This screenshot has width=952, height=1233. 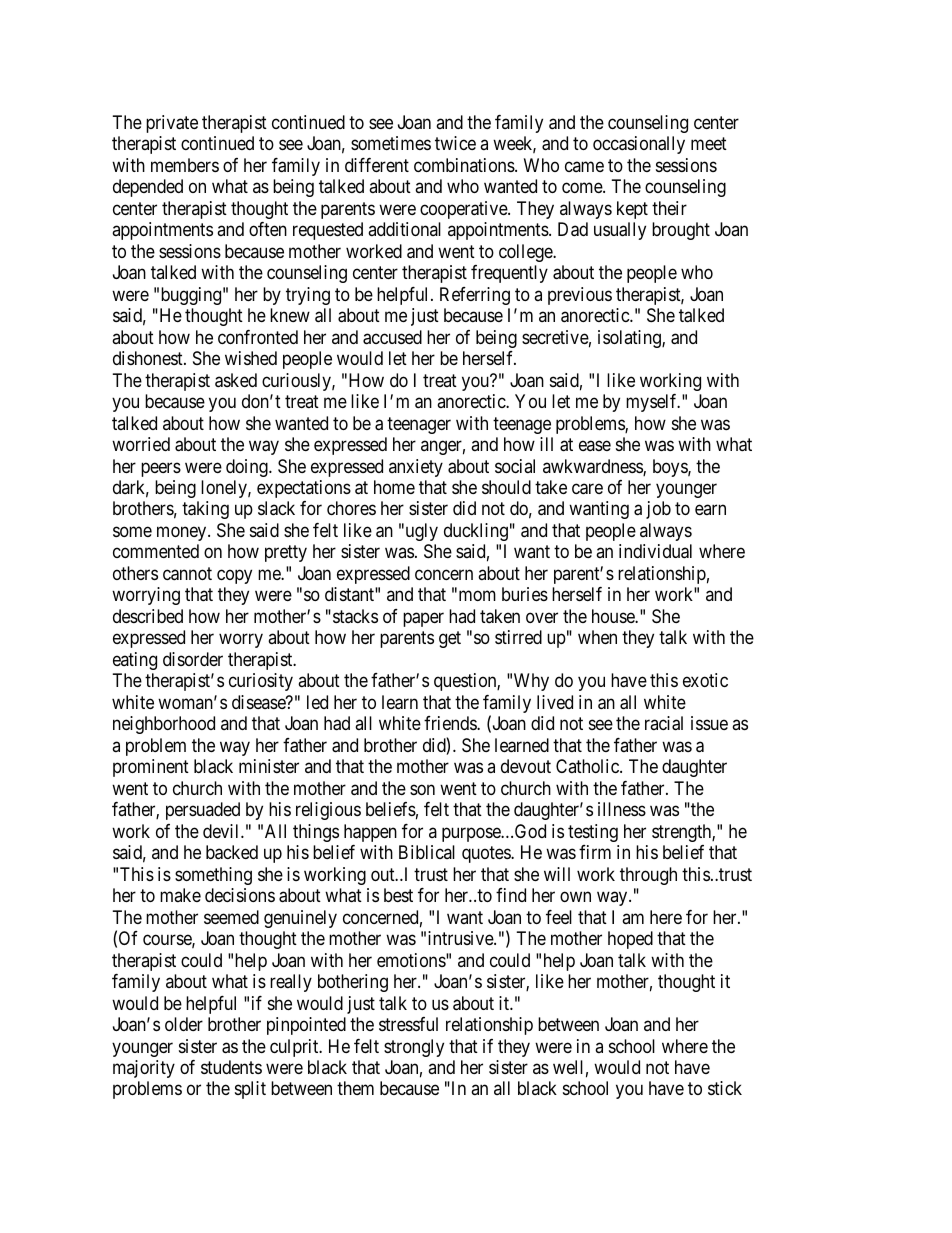 I want to click on occasionally, so click(x=639, y=145).
